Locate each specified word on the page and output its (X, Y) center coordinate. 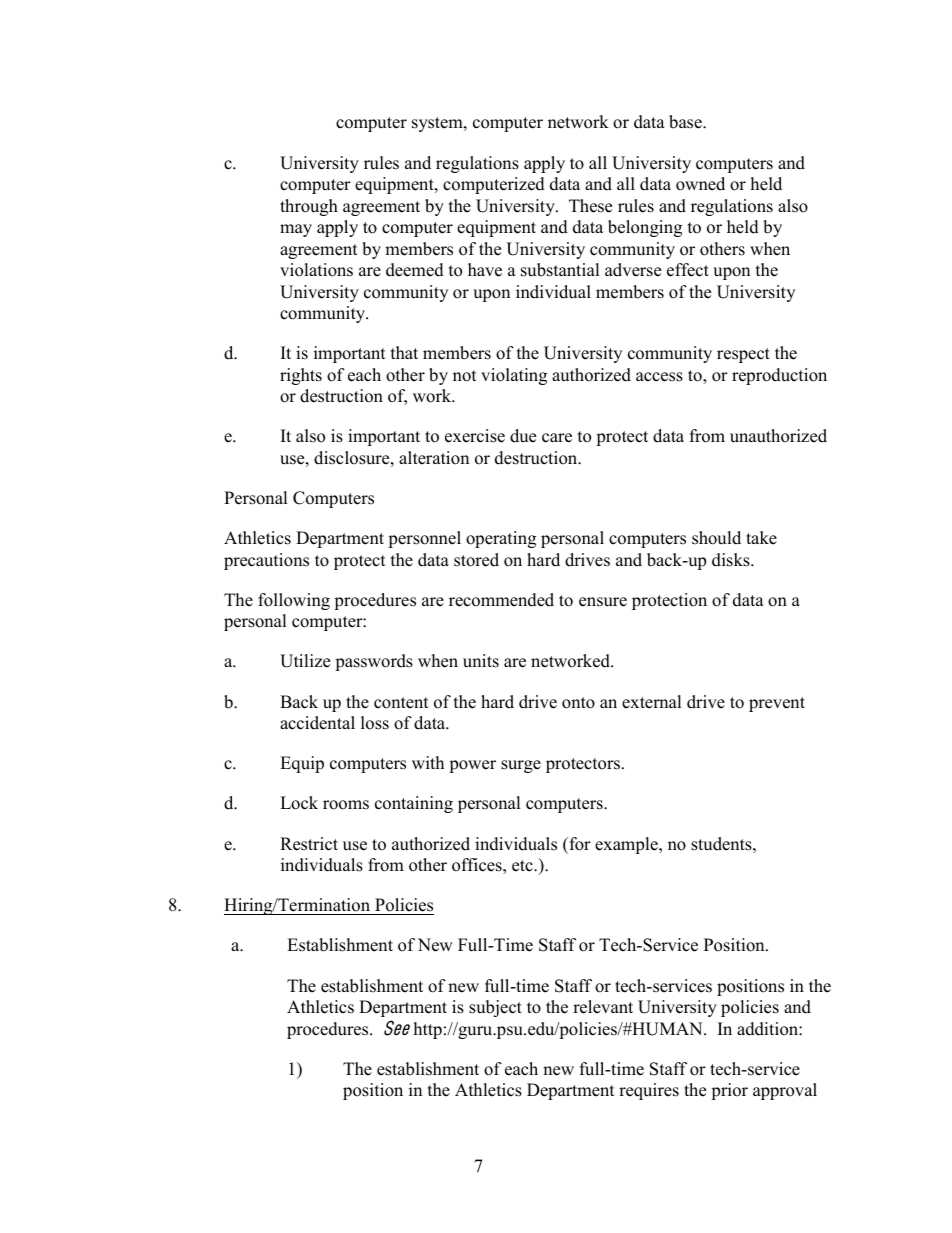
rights (301, 376)
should (716, 538)
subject (495, 1008)
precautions (266, 561)
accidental (317, 723)
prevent (777, 704)
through (309, 207)
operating (501, 539)
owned (700, 184)
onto (578, 703)
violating (514, 376)
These (590, 206)
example (627, 845)
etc (523, 866)
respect (743, 355)
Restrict (309, 844)
